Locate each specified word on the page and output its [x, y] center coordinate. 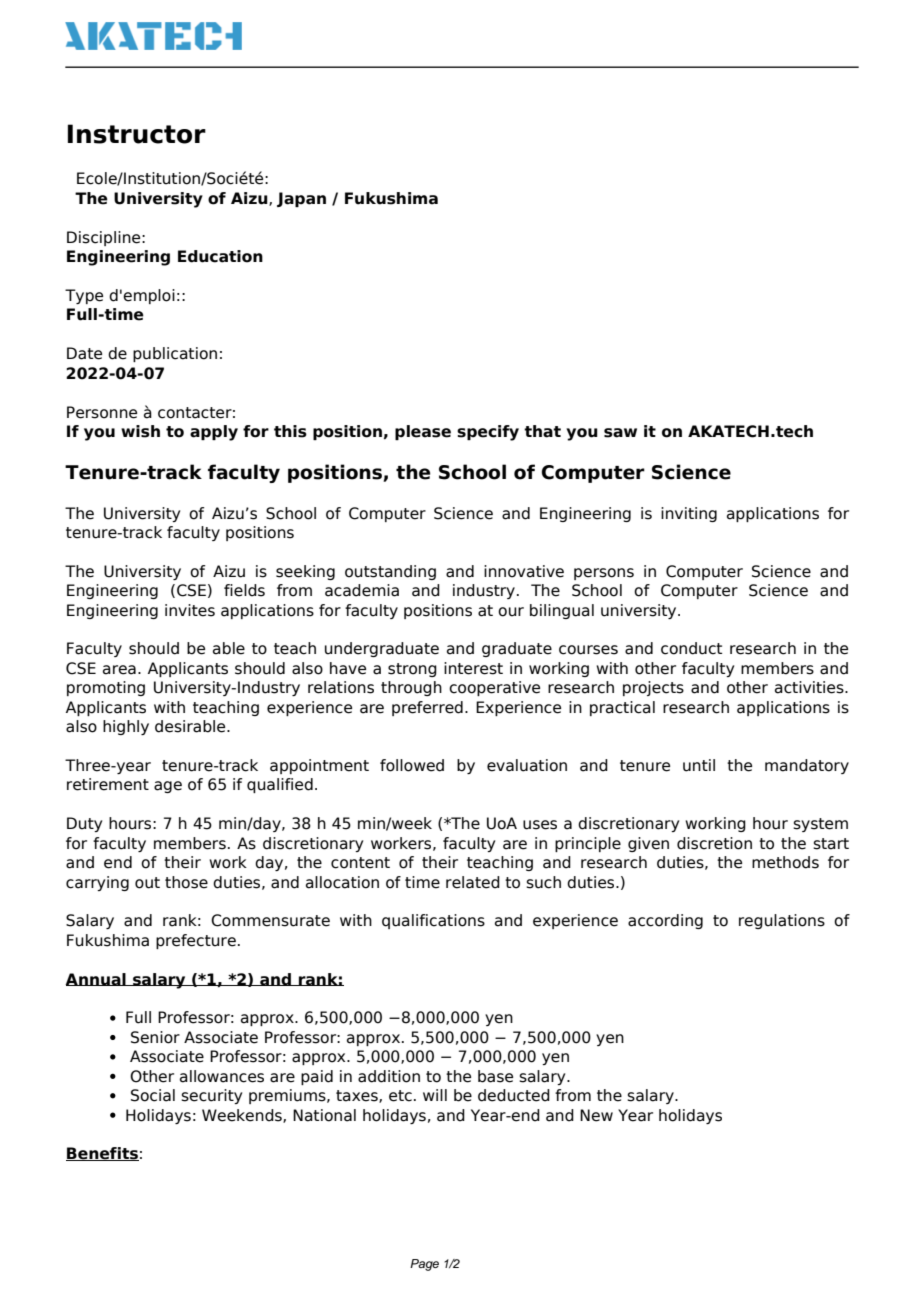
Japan [301, 199]
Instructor [137, 134]
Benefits [102, 1154]
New [596, 1115]
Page [424, 1265]
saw [620, 433]
